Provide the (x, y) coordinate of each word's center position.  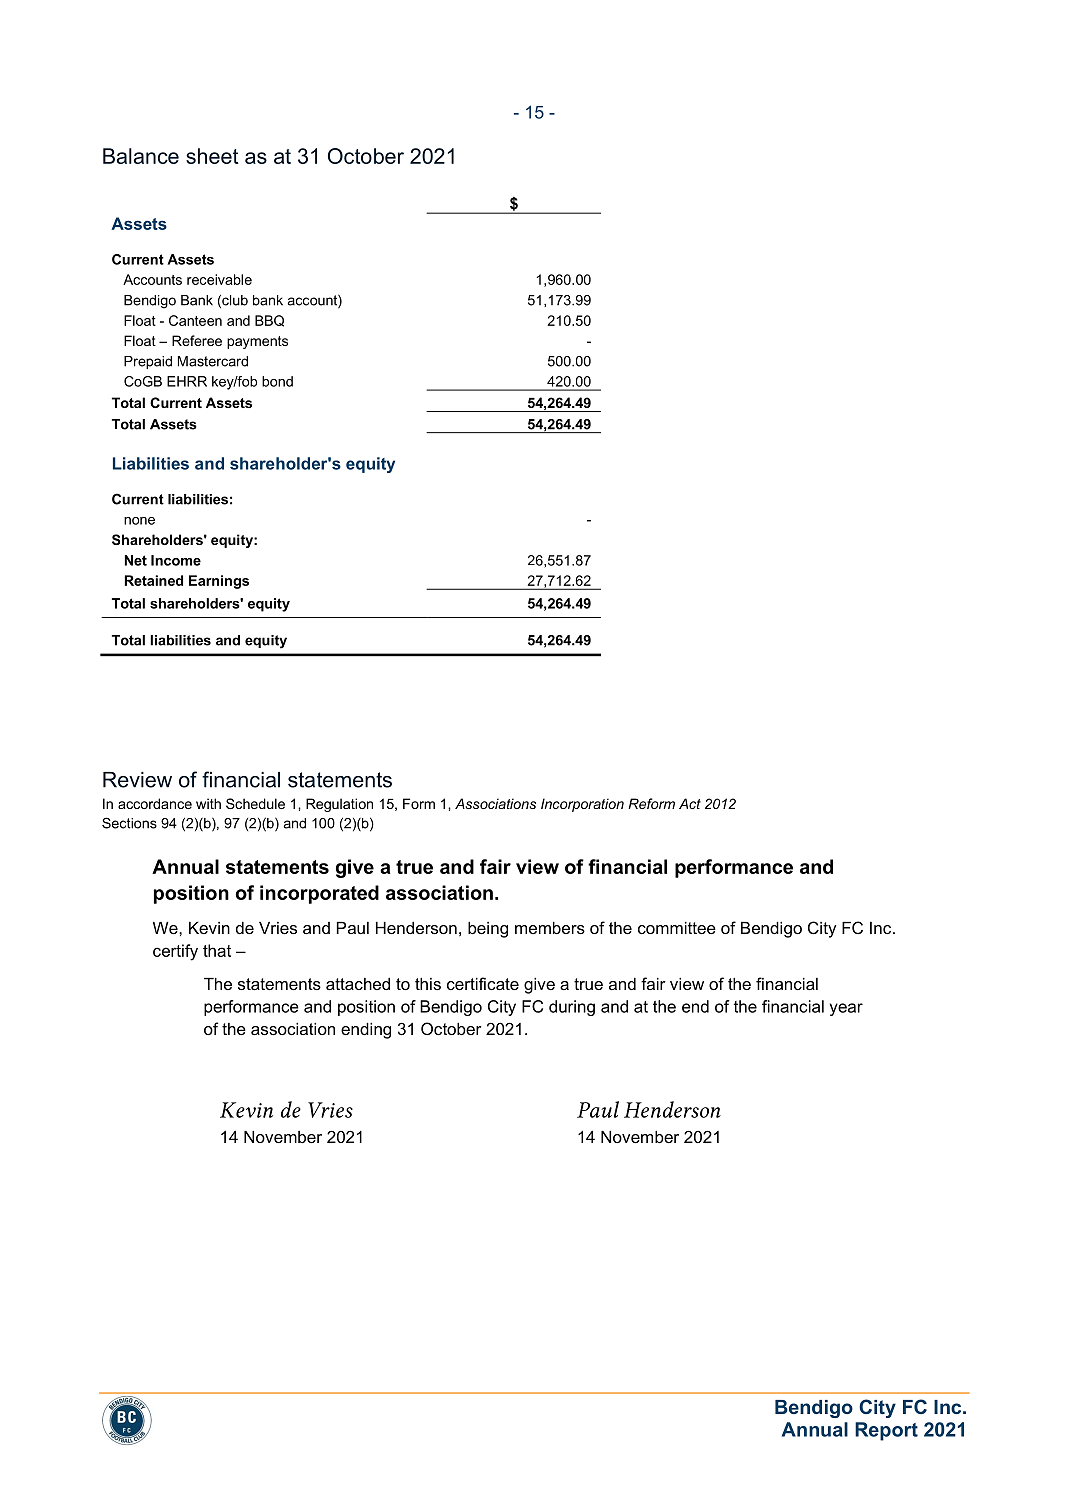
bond (277, 381)
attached (358, 984)
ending (366, 1031)
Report (886, 1431)
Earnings (219, 582)
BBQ (269, 321)
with (208, 803)
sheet (212, 156)
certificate (483, 983)
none (139, 521)
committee (677, 928)
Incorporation (582, 805)
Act (690, 803)
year (846, 1009)
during (572, 1008)
